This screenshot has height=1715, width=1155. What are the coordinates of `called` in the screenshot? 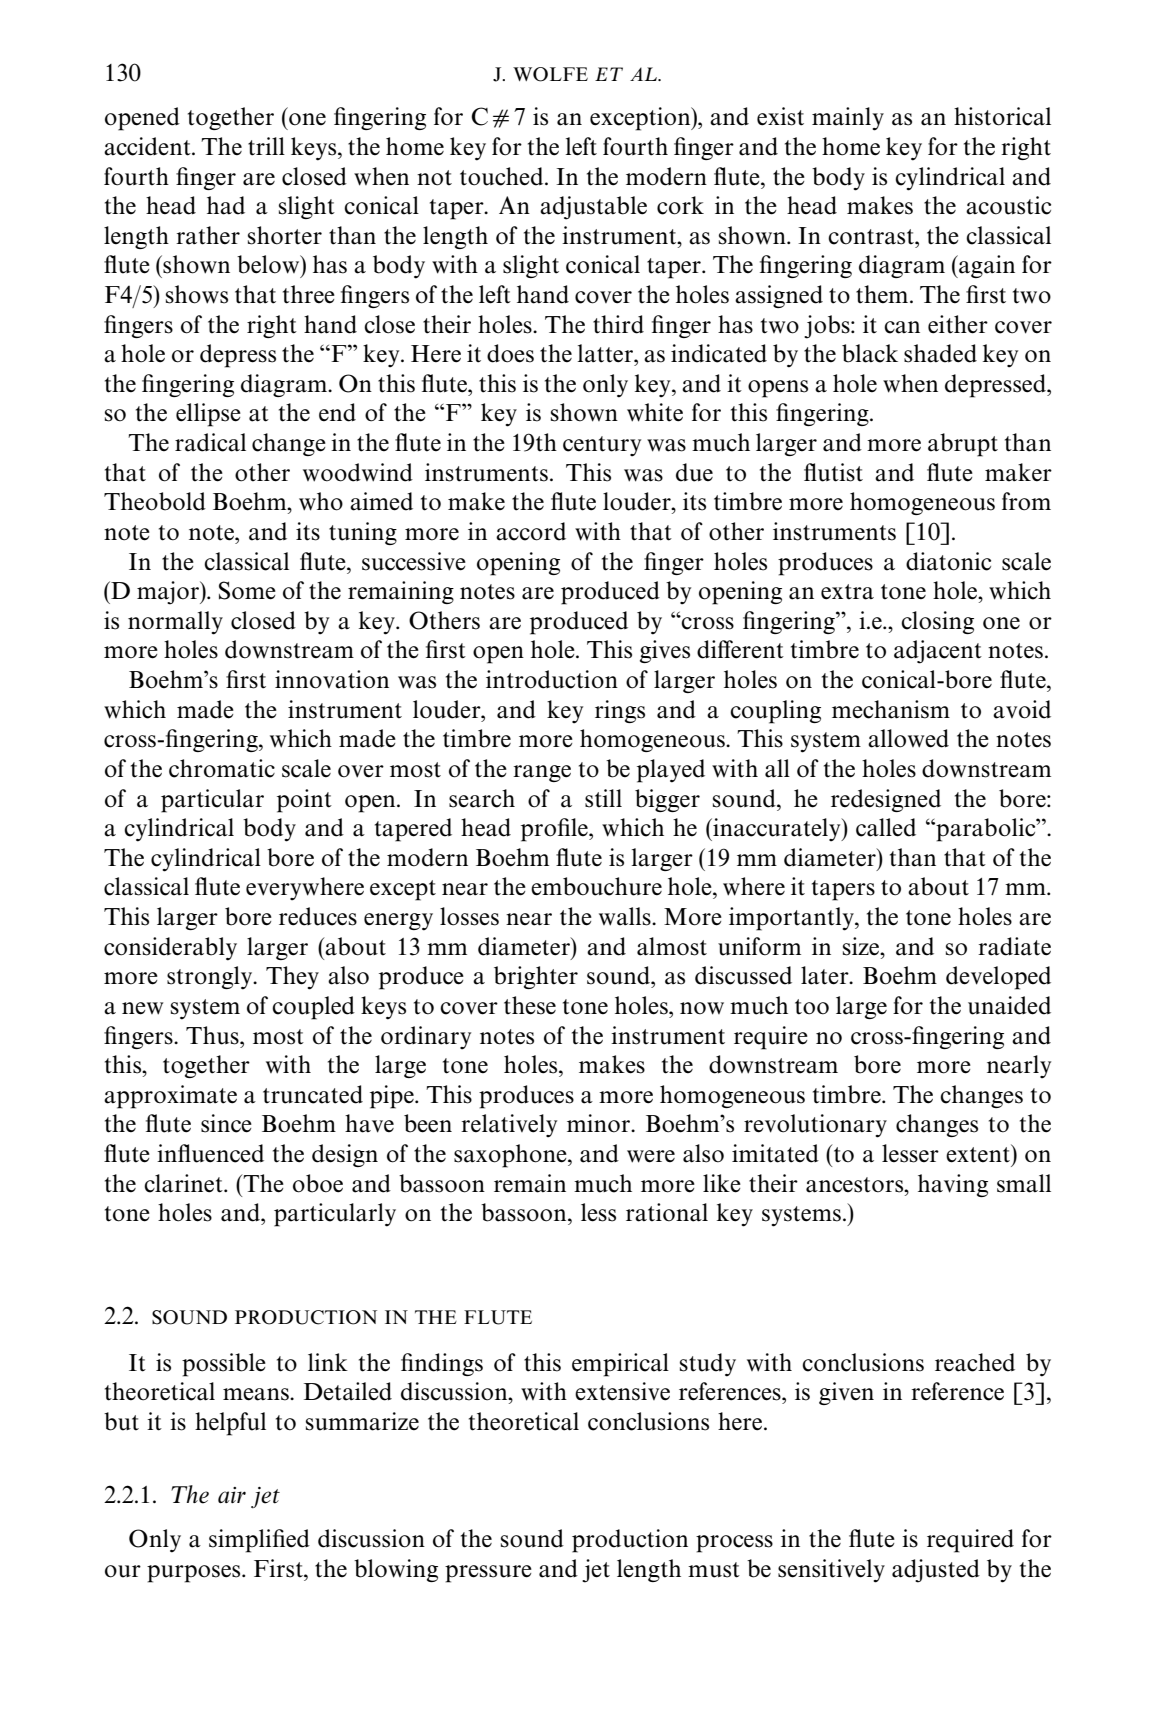 It's located at (886, 827).
